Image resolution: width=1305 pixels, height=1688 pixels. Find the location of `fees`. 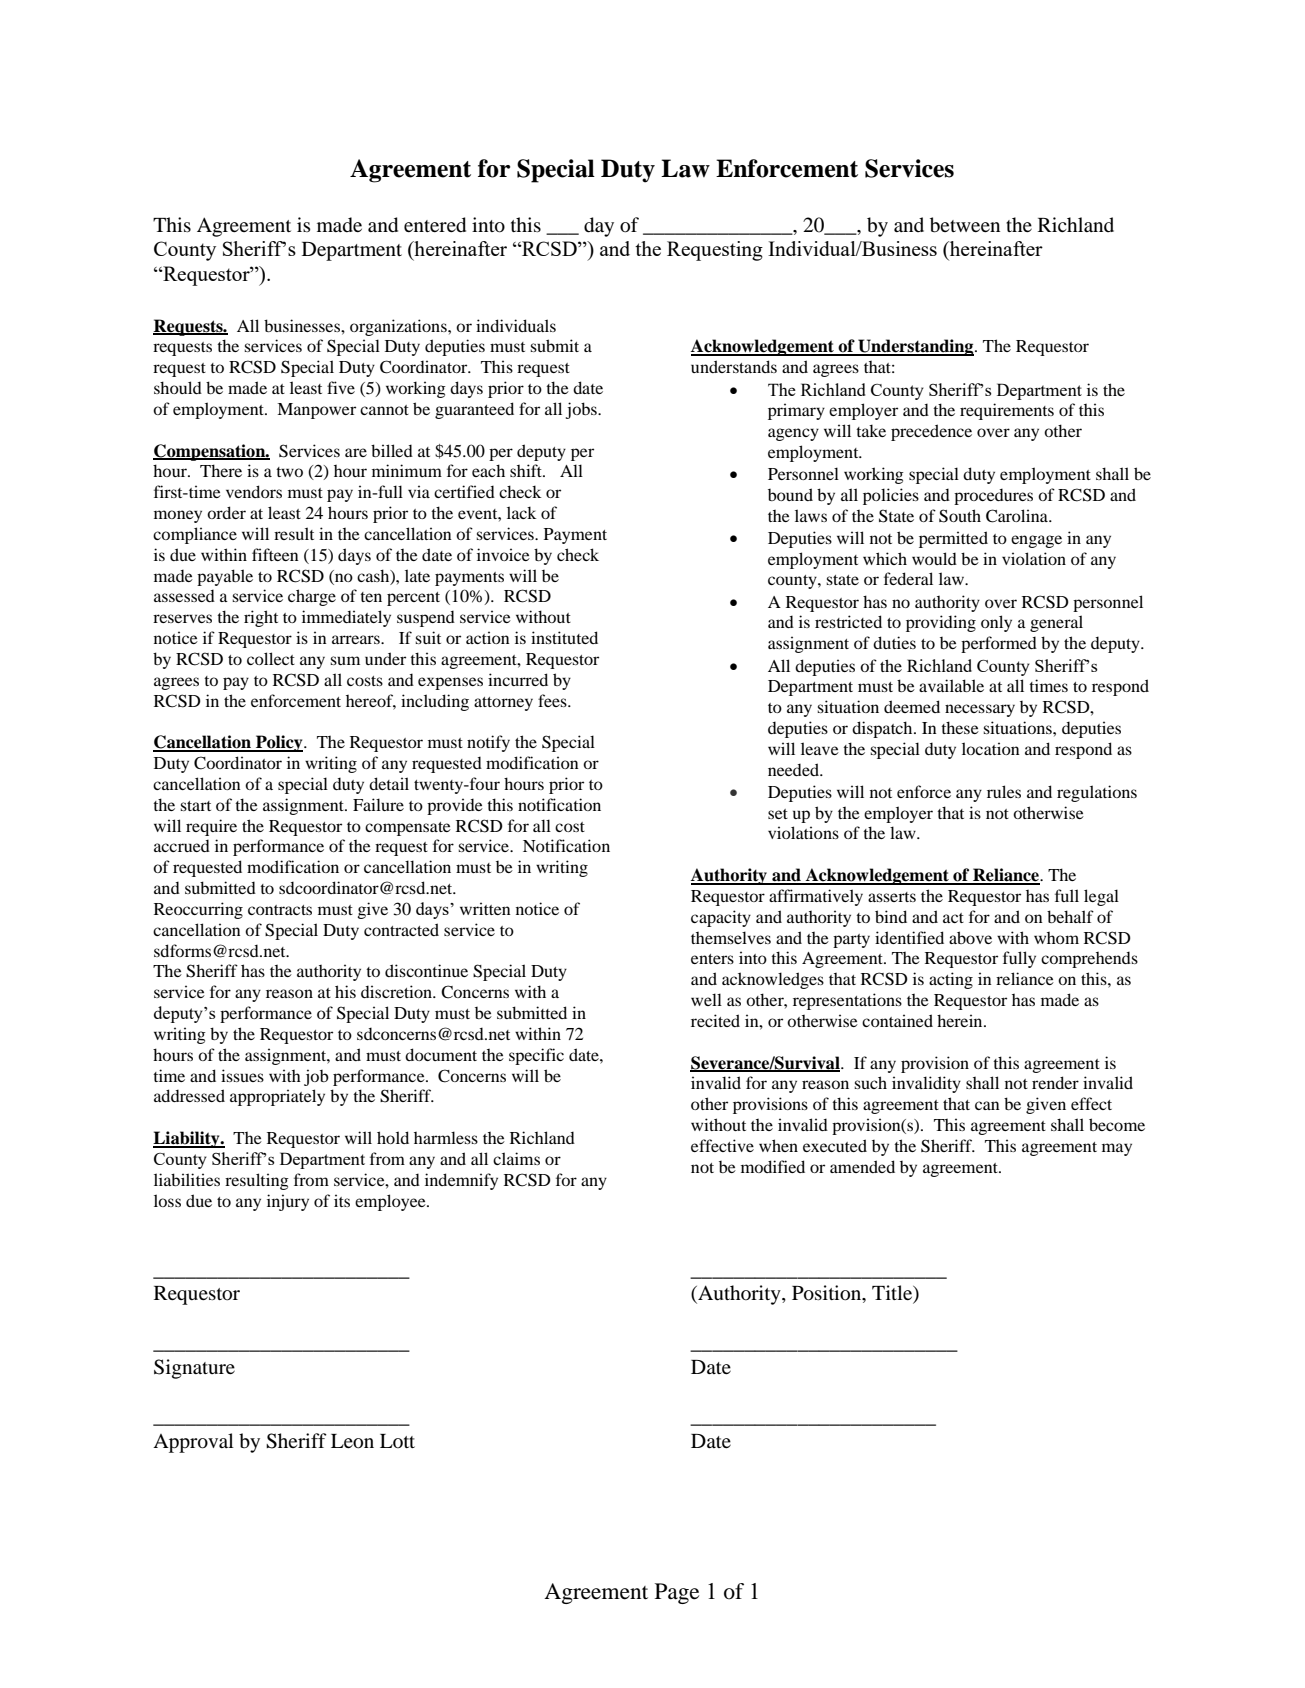

fees is located at coordinates (553, 700).
